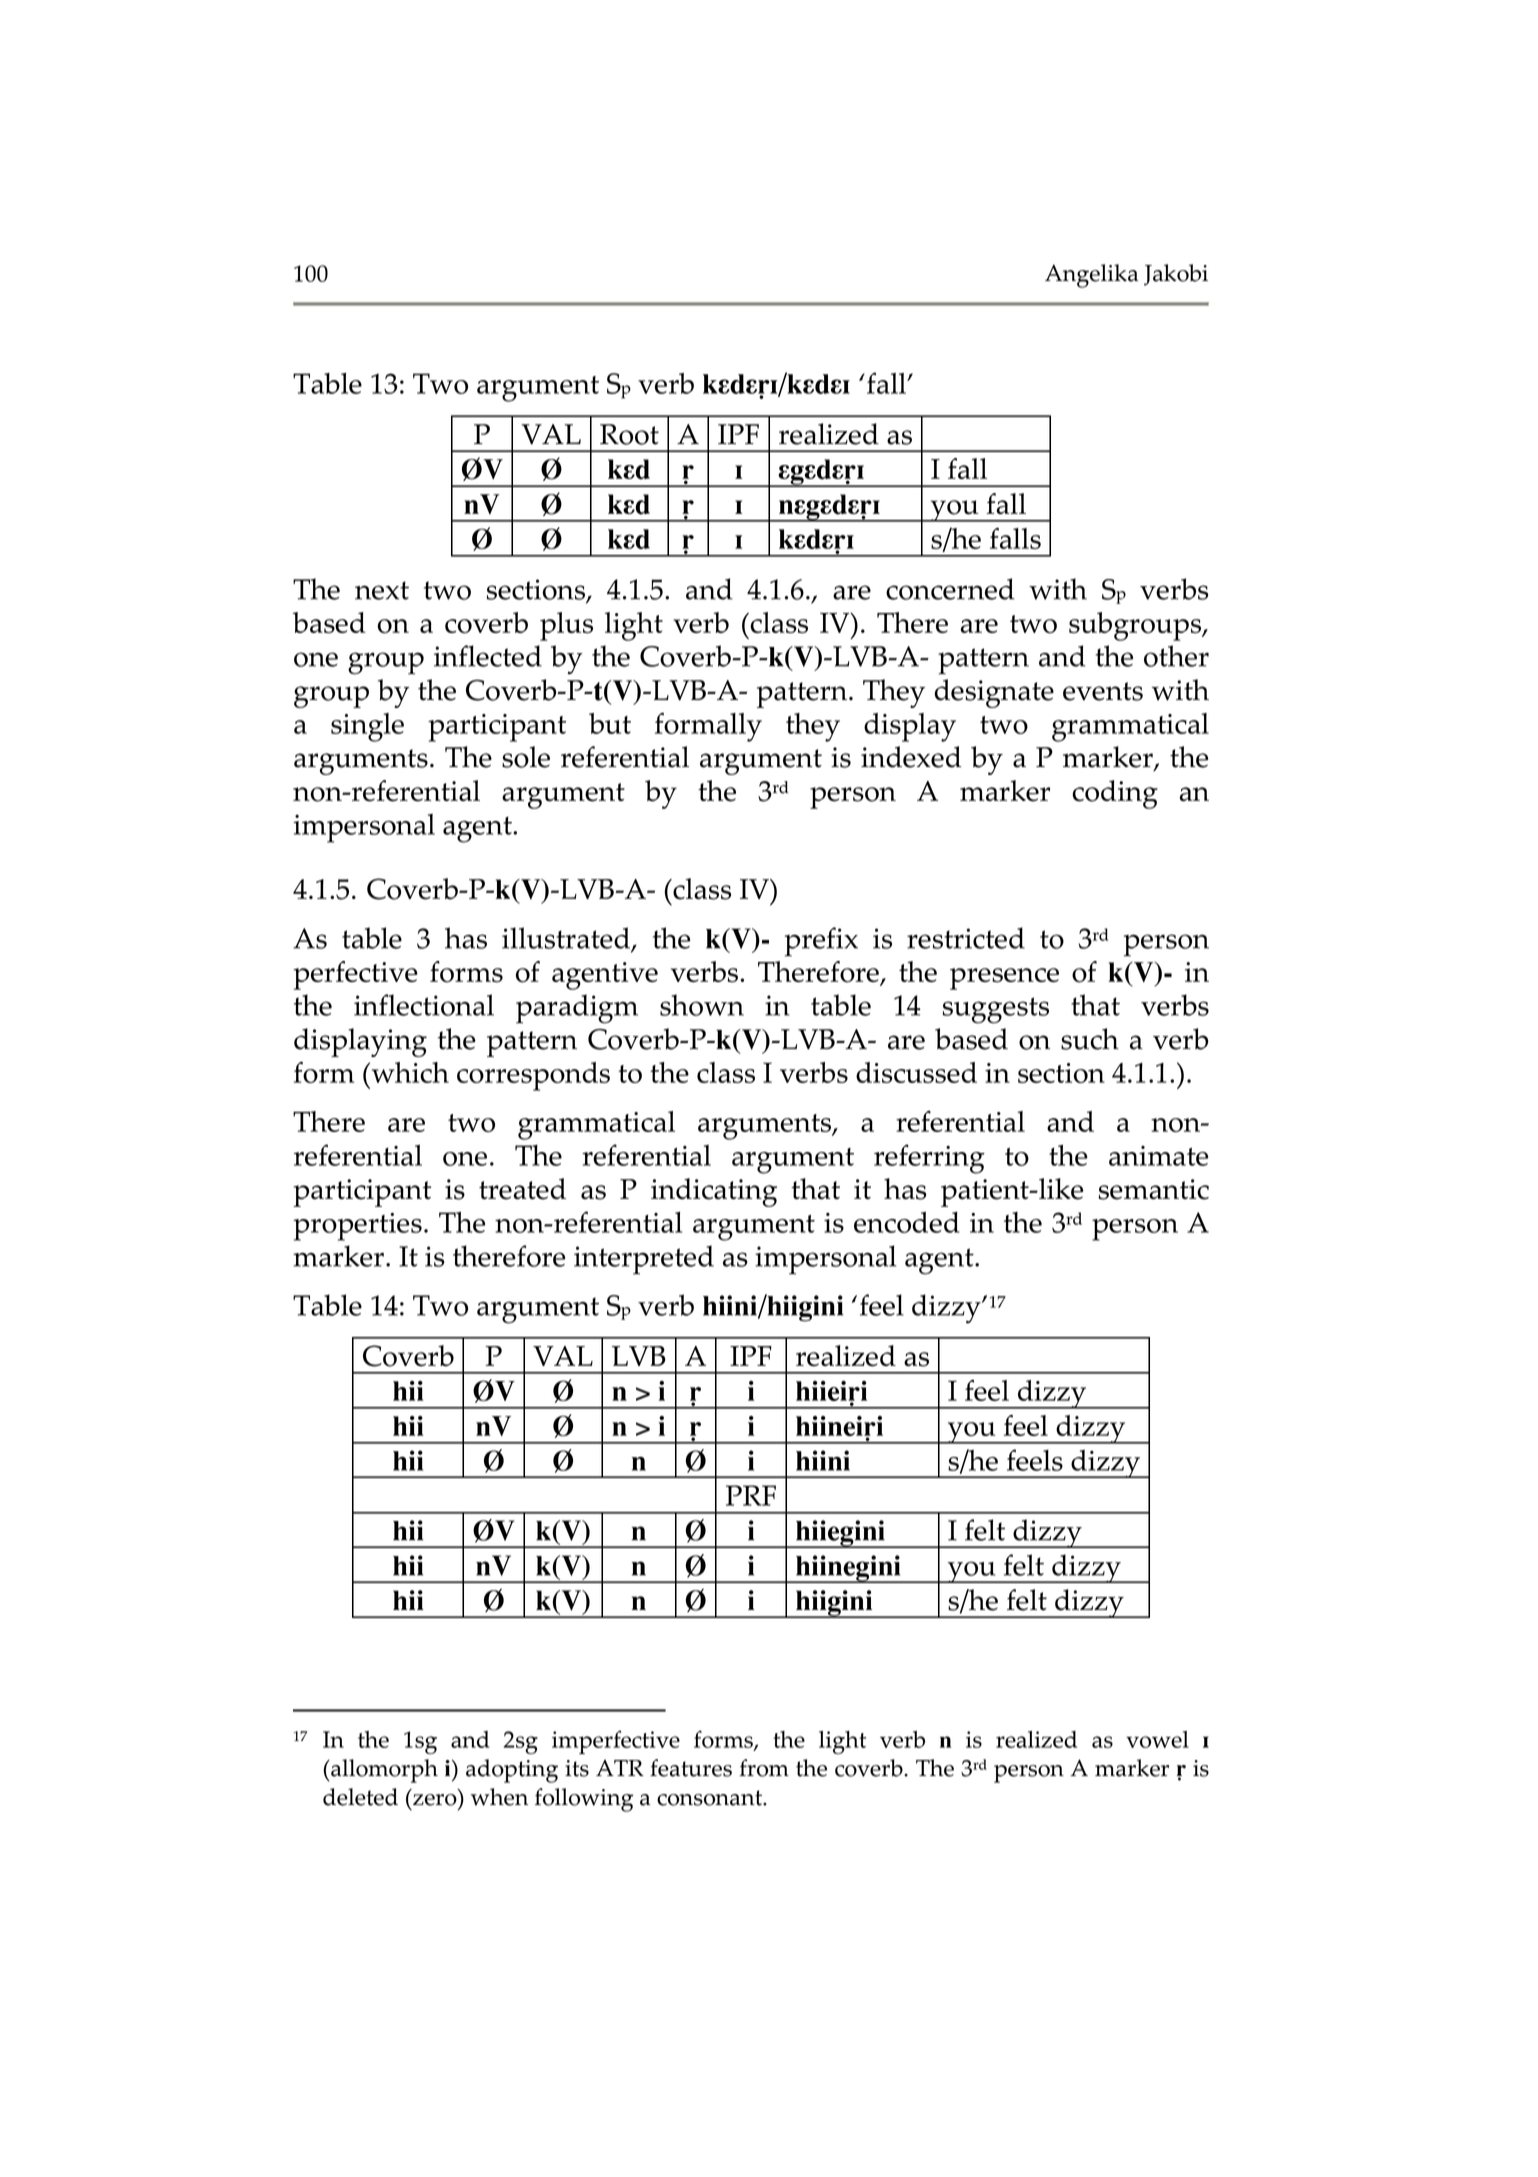  What do you see at coordinates (1157, 1739) in the screenshot?
I see `vowel` at bounding box center [1157, 1739].
